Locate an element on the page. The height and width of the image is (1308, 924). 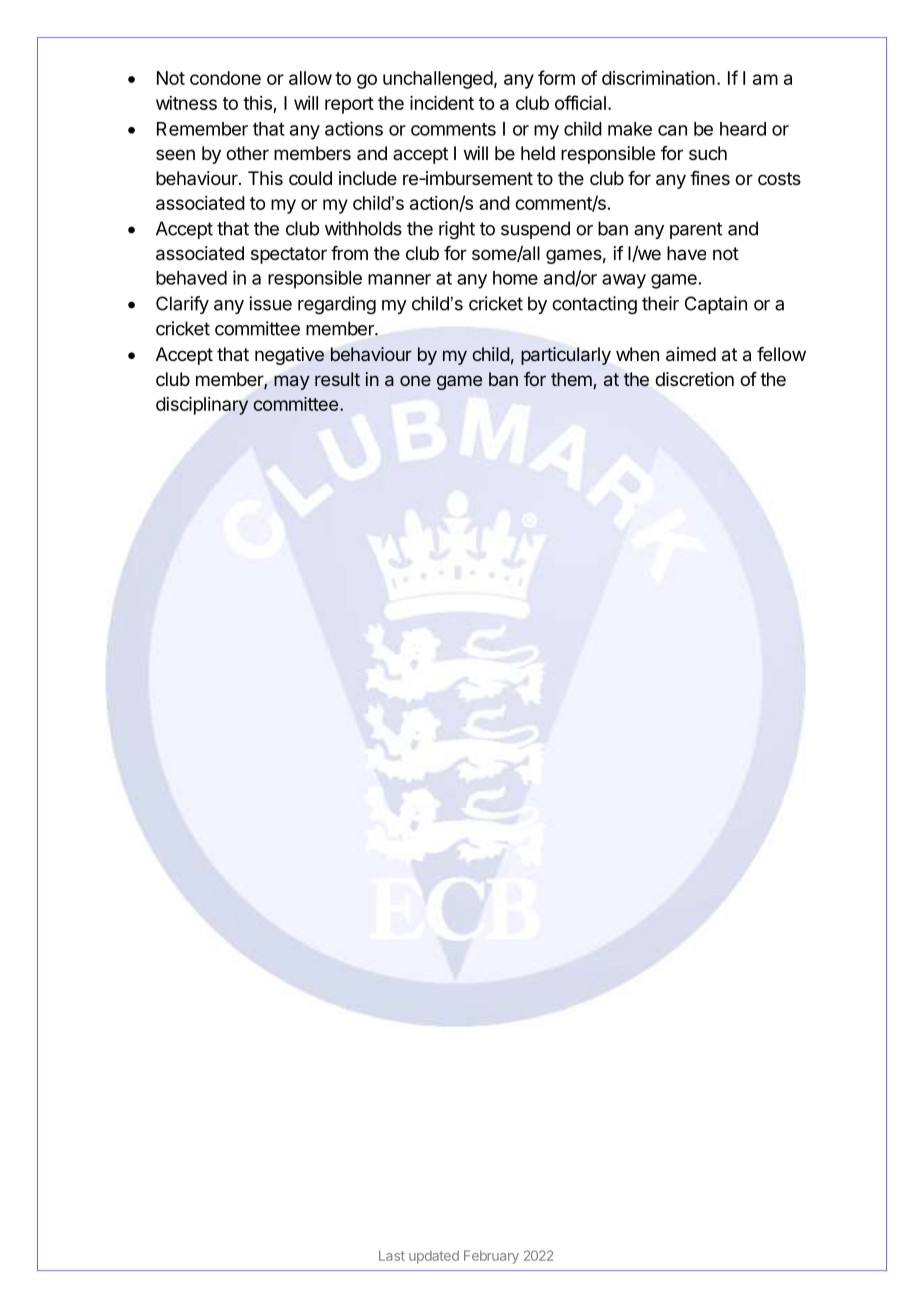
them is located at coordinates (571, 379).
